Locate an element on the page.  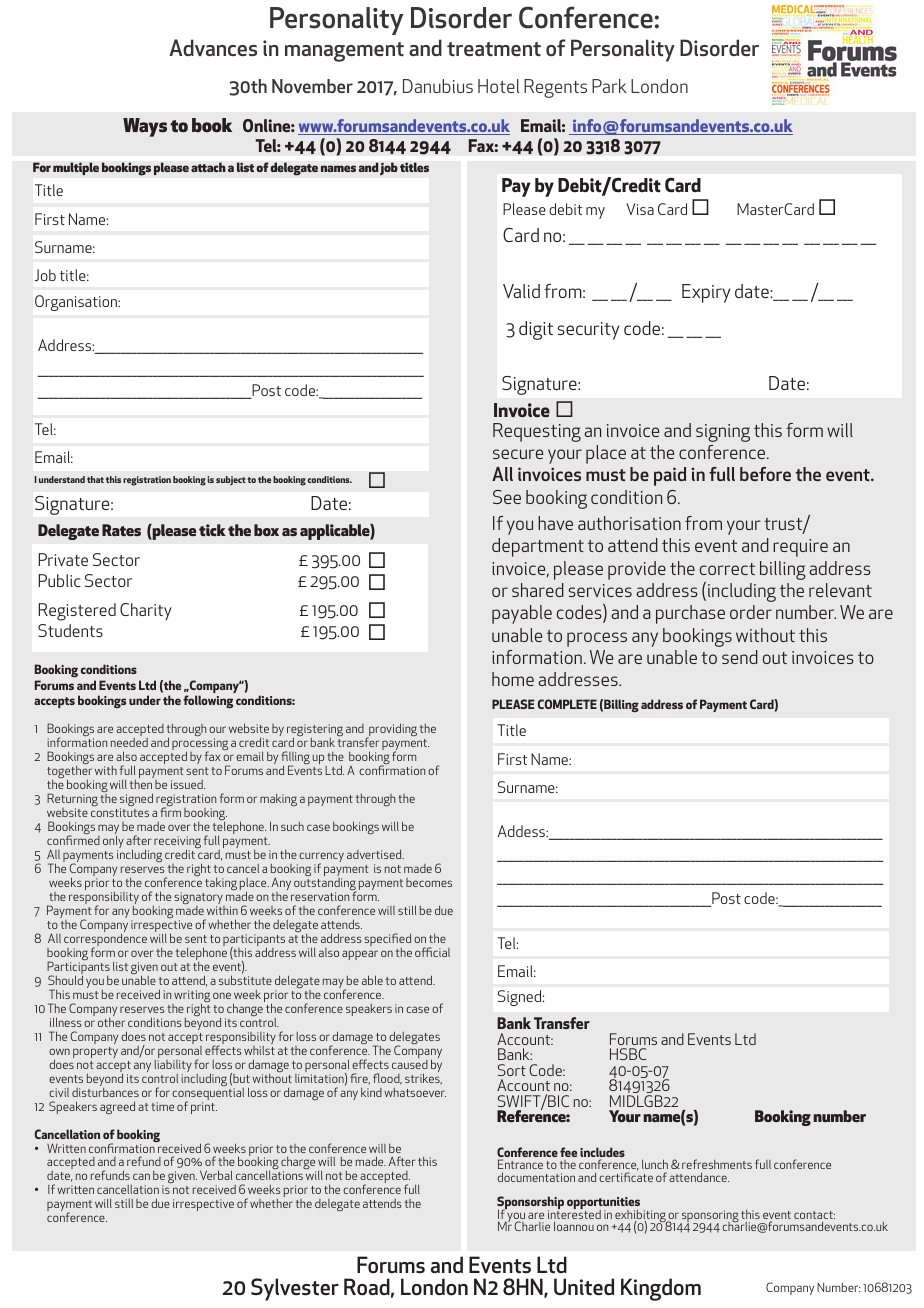
send is located at coordinates (740, 657).
